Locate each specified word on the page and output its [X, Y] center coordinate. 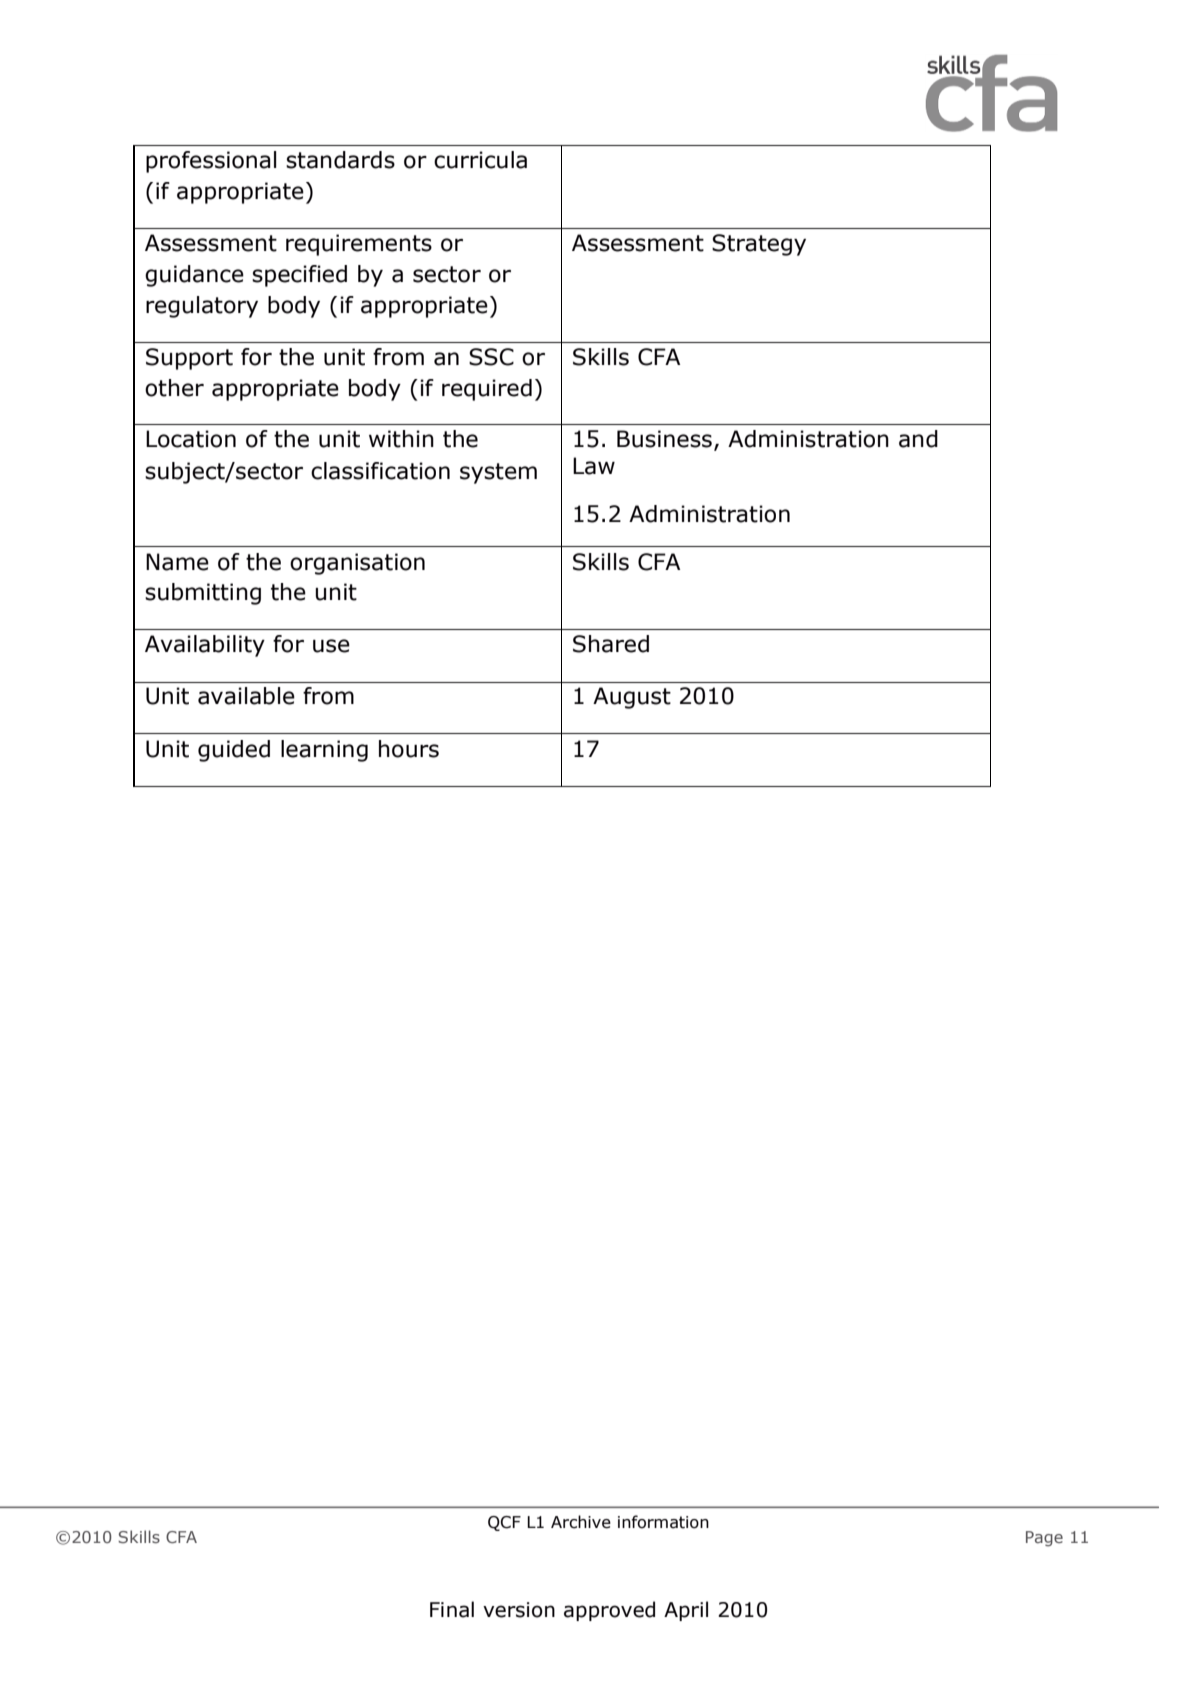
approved [609, 1611]
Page [1044, 1539]
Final [452, 1609]
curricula [480, 160]
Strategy [759, 245]
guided [234, 751]
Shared [611, 644]
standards [340, 160]
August [632, 698]
